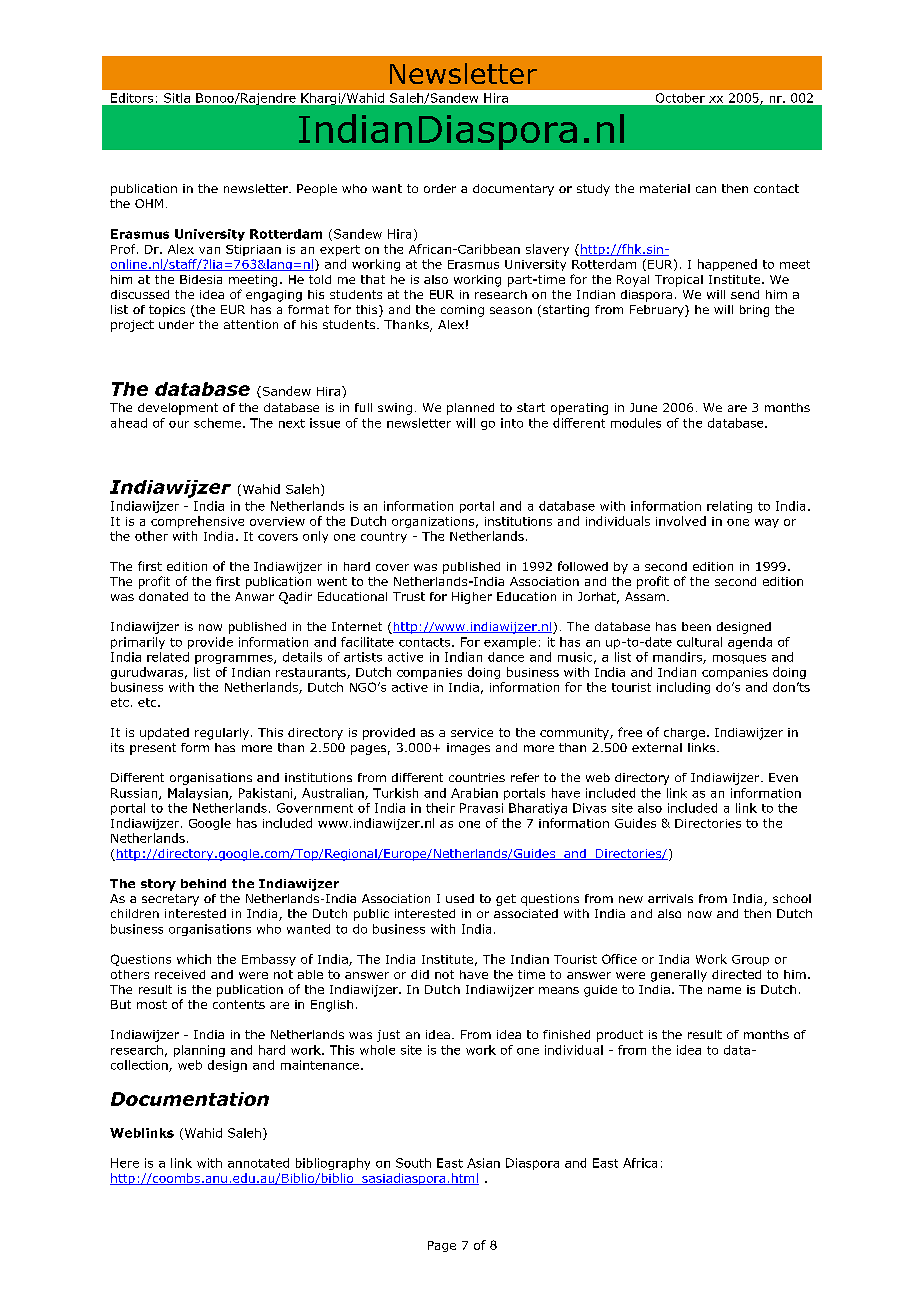 This document has width=924, height=1308. I want to click on scheme, so click(217, 423).
